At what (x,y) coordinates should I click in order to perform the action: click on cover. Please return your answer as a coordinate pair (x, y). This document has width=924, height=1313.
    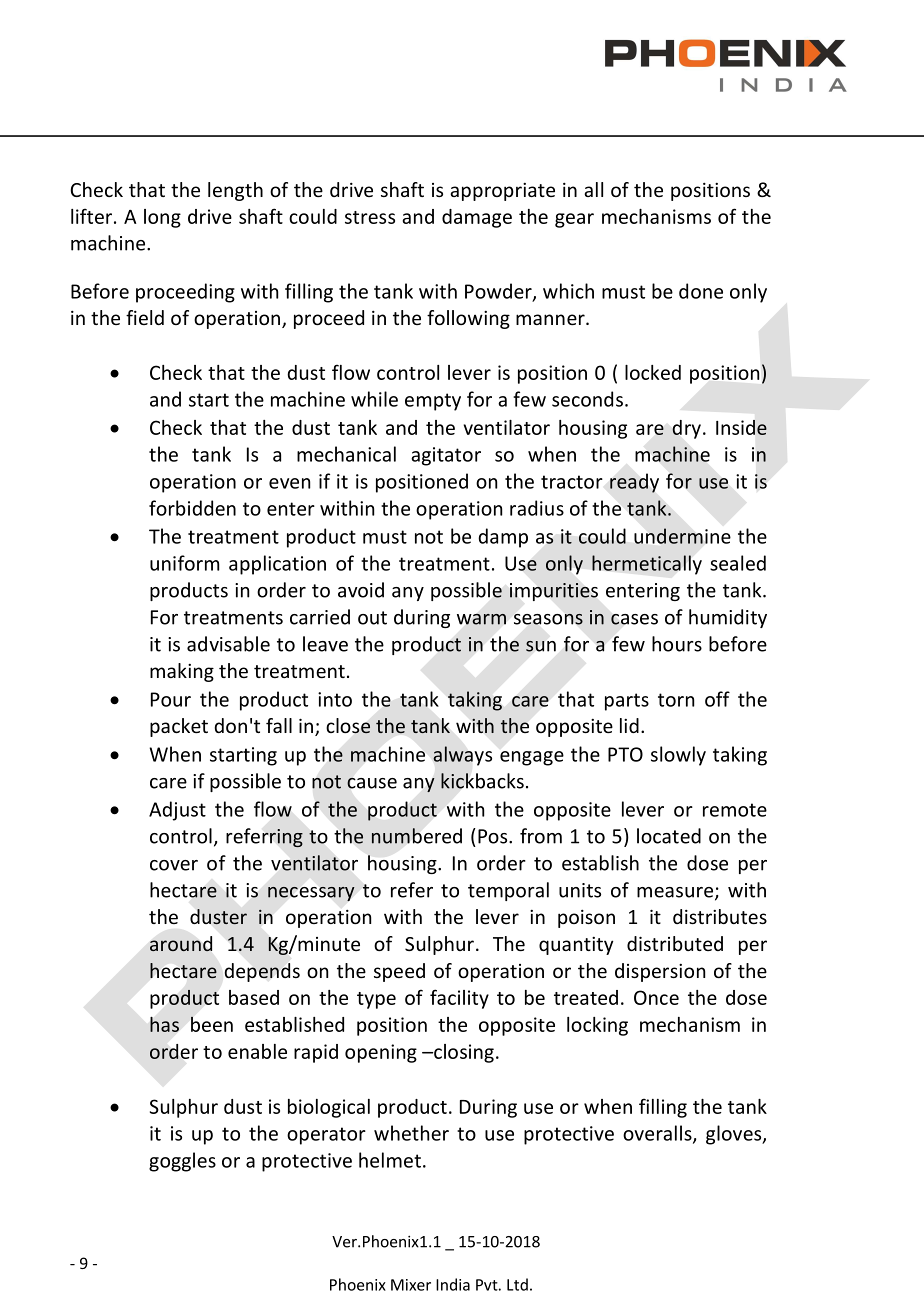
    Looking at the image, I should click on (174, 865).
